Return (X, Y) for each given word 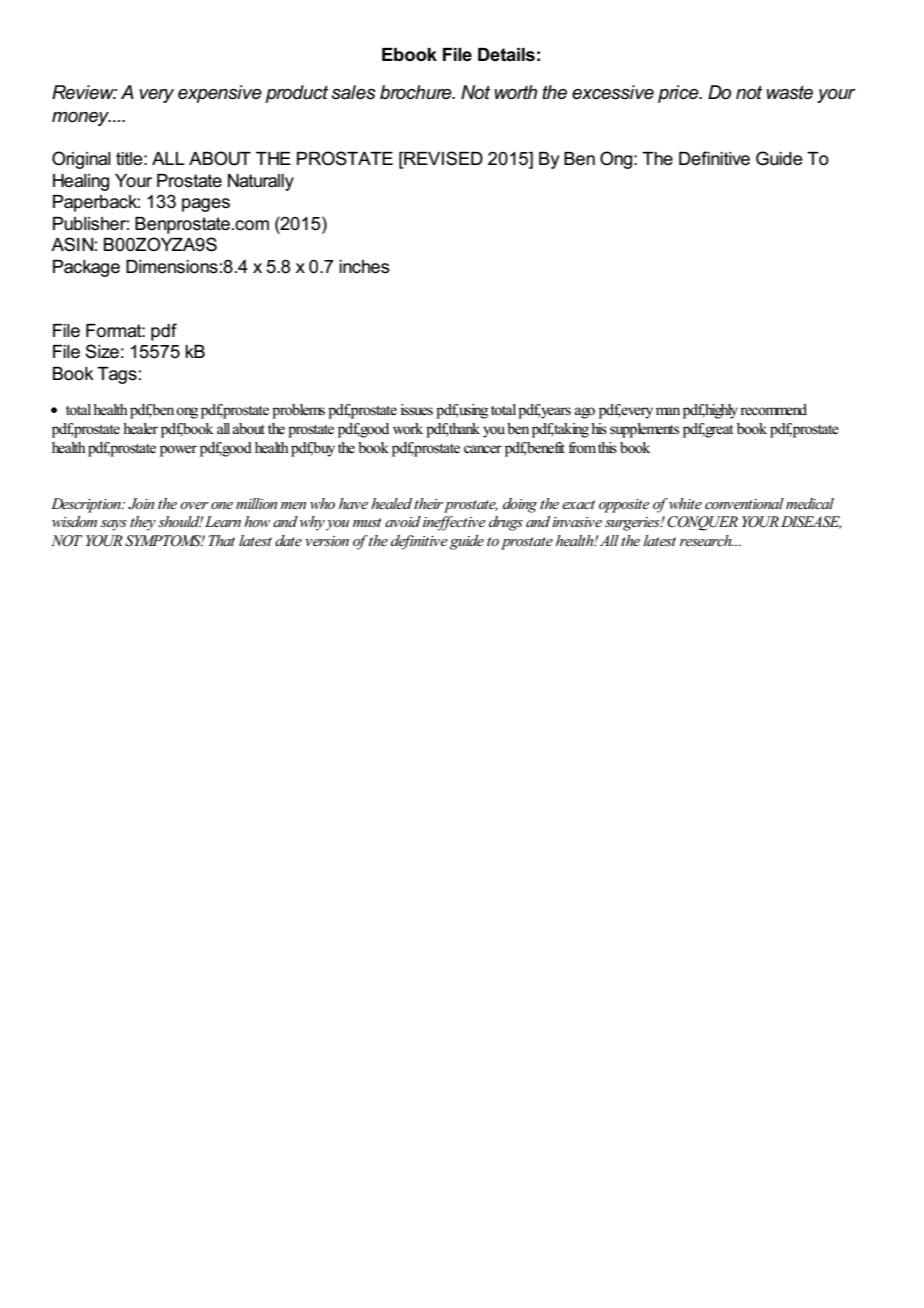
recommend (773, 410)
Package (86, 268)
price (679, 94)
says (114, 525)
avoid (403, 521)
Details (506, 55)
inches (364, 267)
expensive (220, 94)
